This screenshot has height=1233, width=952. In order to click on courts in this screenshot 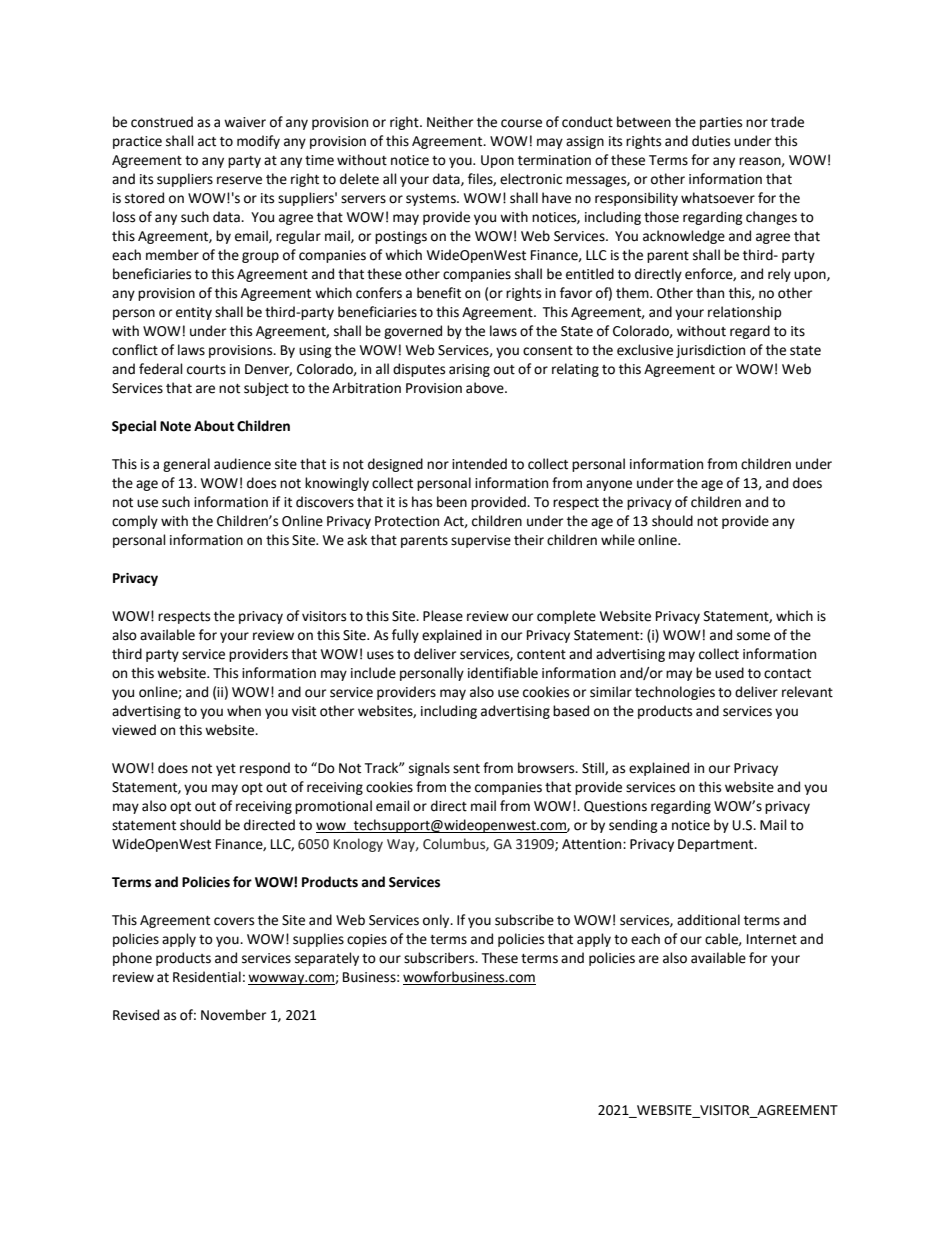, I will do `click(206, 370)`.
